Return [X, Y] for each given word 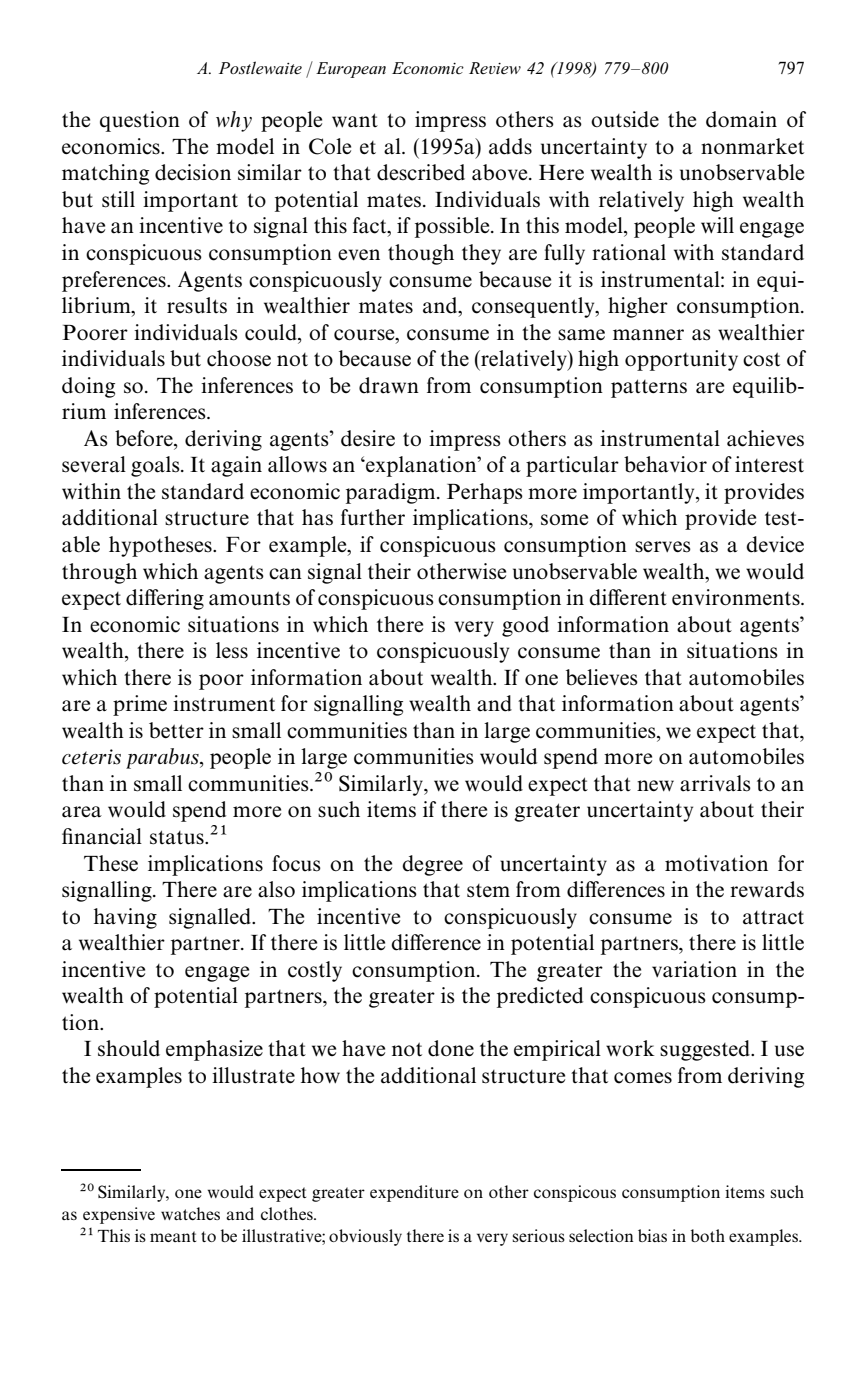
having [125, 918]
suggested [706, 1050]
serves [663, 547]
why [234, 121]
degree [432, 865]
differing [165, 599]
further [373, 517]
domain [741, 119]
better [176, 730]
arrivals [715, 783]
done [451, 1048]
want [355, 120]
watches [190, 1213]
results [197, 305]
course [365, 335]
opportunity [681, 360]
